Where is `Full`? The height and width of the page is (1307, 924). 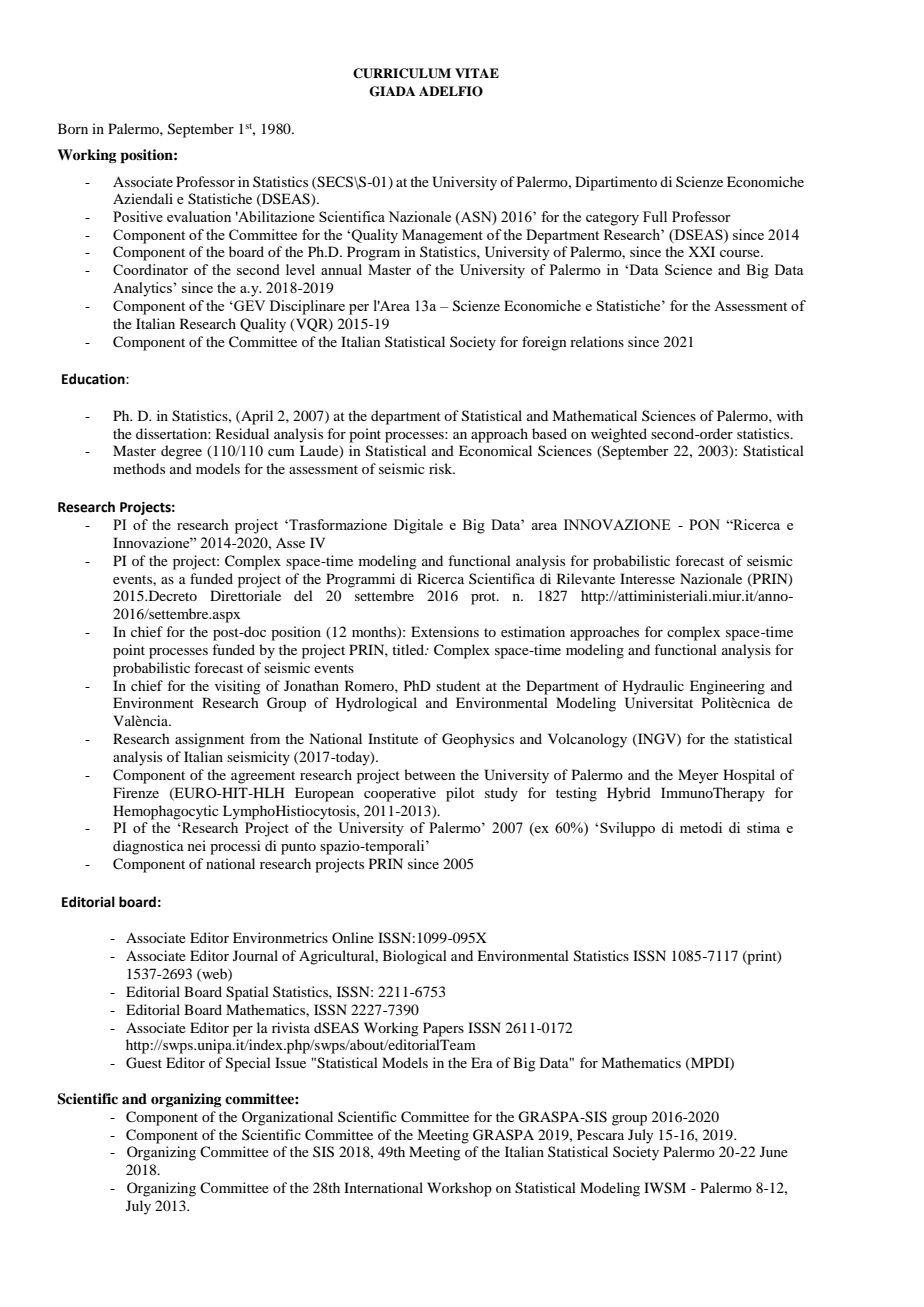
Full is located at coordinates (655, 216).
